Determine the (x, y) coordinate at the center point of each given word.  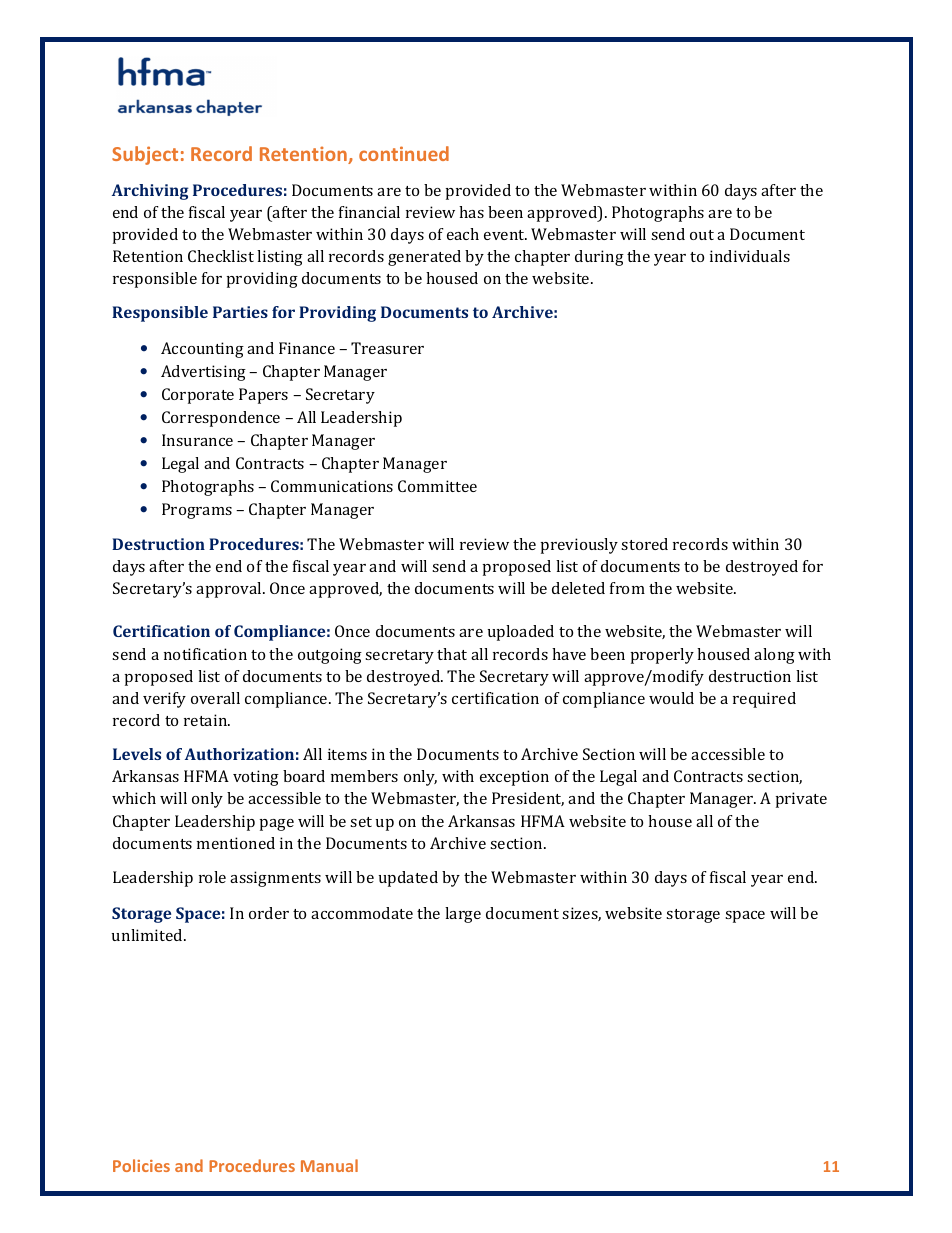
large (463, 915)
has (471, 212)
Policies (141, 1165)
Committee (437, 486)
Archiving (150, 192)
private (801, 800)
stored (644, 544)
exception (514, 778)
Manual (329, 1165)
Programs (197, 511)
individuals (750, 256)
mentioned (236, 843)
